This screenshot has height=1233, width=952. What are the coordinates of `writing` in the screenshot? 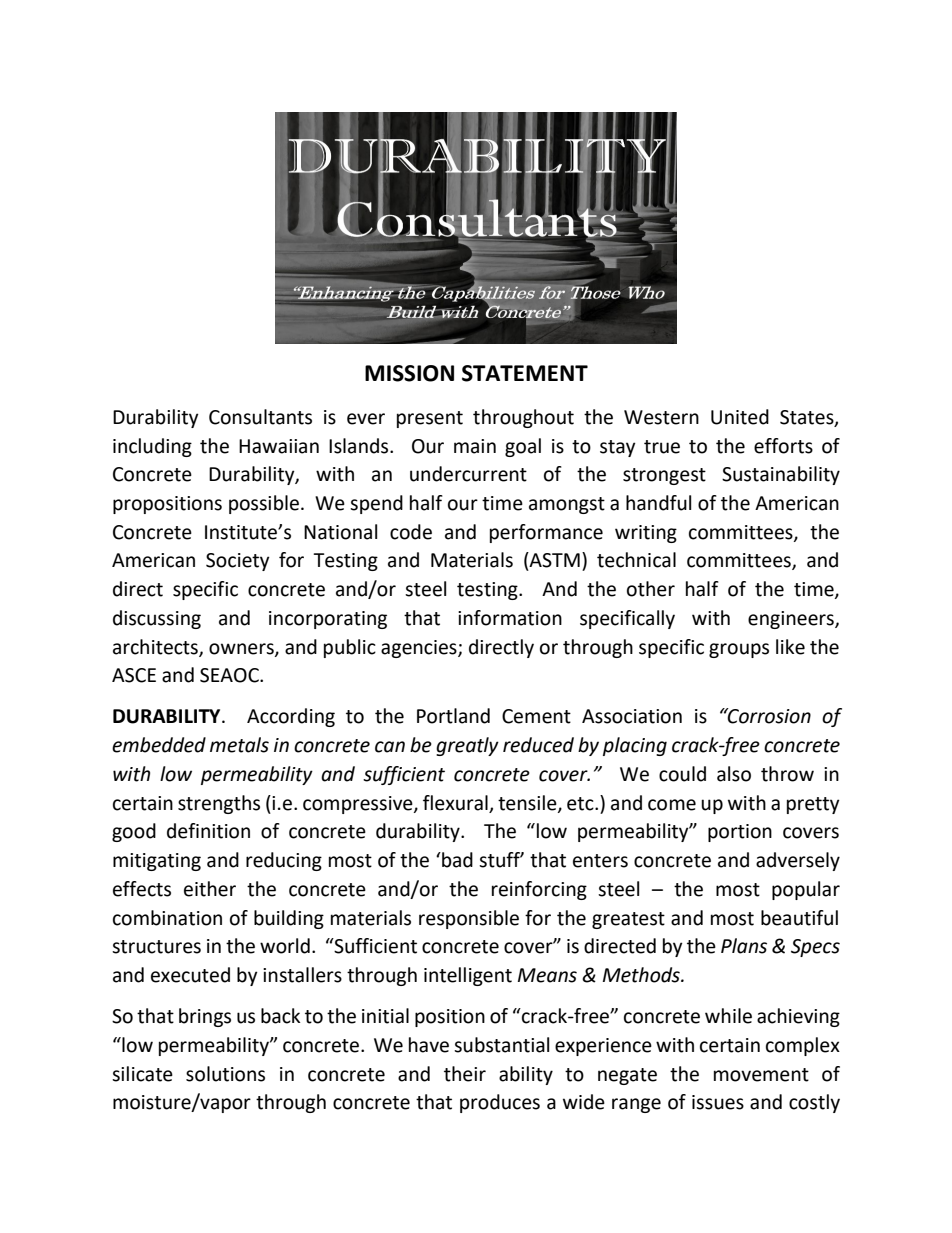 It's located at (646, 534).
